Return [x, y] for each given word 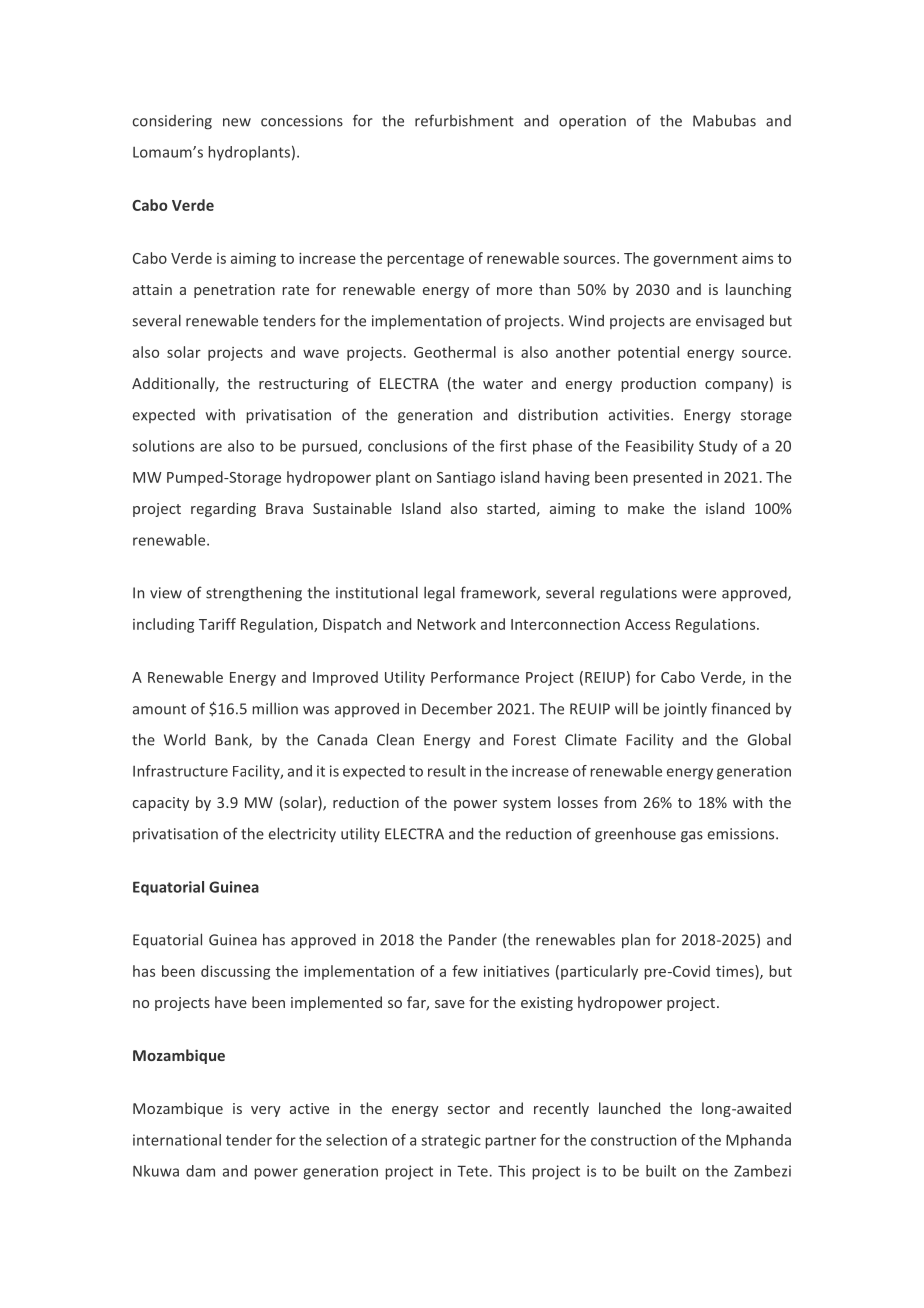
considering [172, 122]
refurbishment [464, 120]
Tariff [217, 624]
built [661, 1171]
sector [469, 1109]
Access [647, 624]
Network [446, 624]
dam [200, 1171]
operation [592, 122]
